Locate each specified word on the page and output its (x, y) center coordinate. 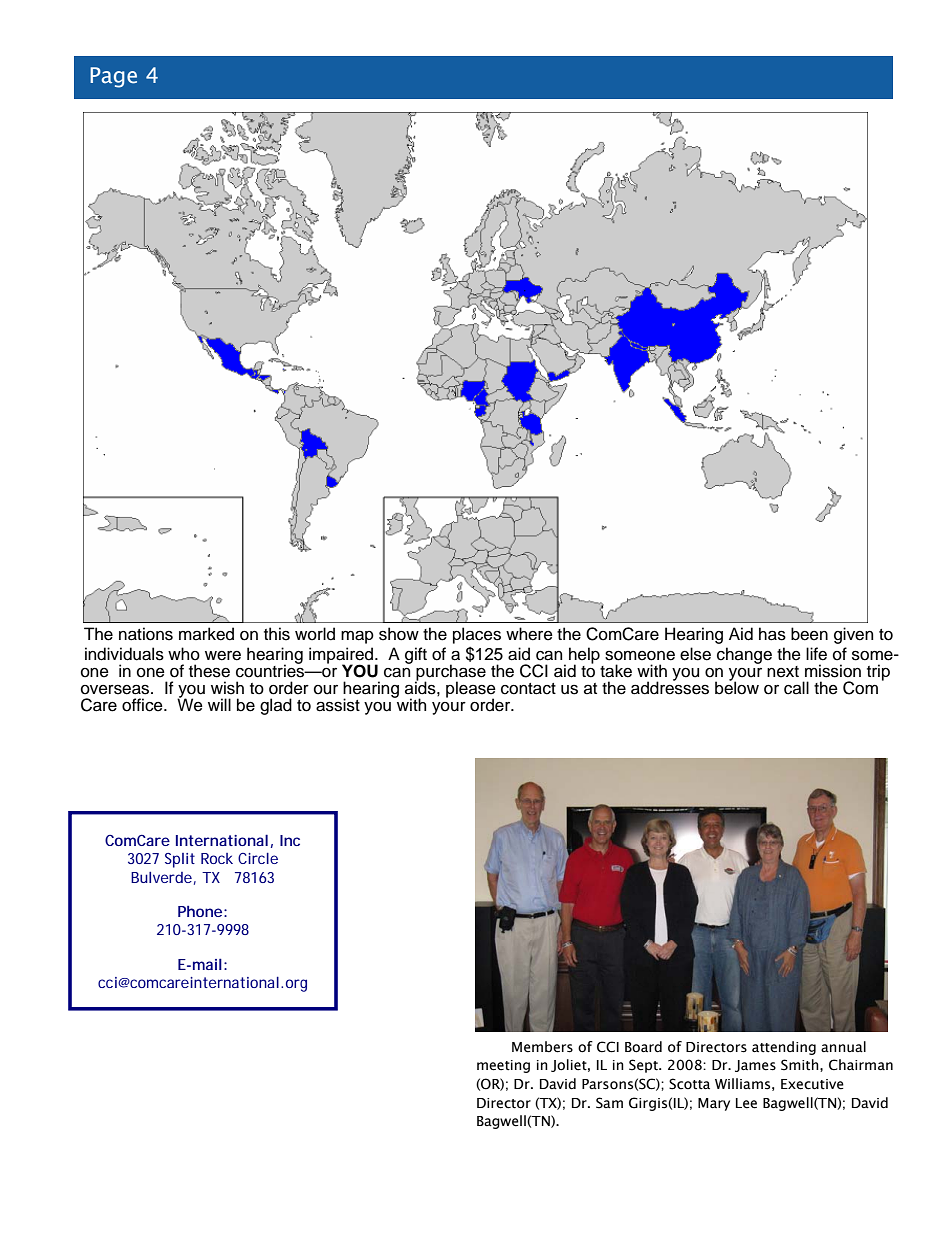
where (529, 634)
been (809, 634)
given (853, 635)
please (471, 690)
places (477, 635)
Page (113, 77)
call (796, 688)
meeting (503, 1066)
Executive (812, 1084)
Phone (200, 911)
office (143, 705)
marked (206, 634)
